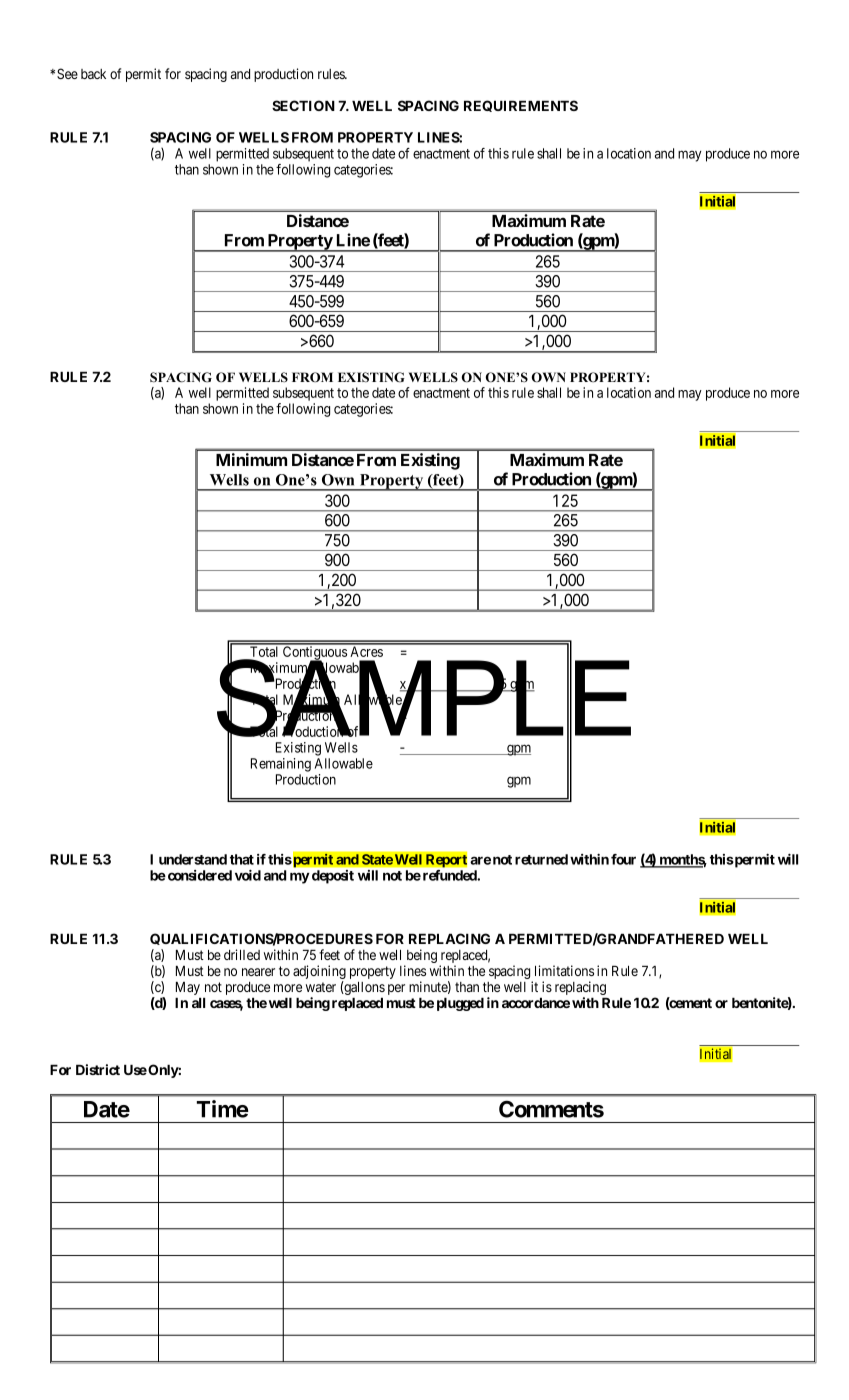 The height and width of the screenshot is (1400, 849). I want to click on returned, so click(541, 859).
